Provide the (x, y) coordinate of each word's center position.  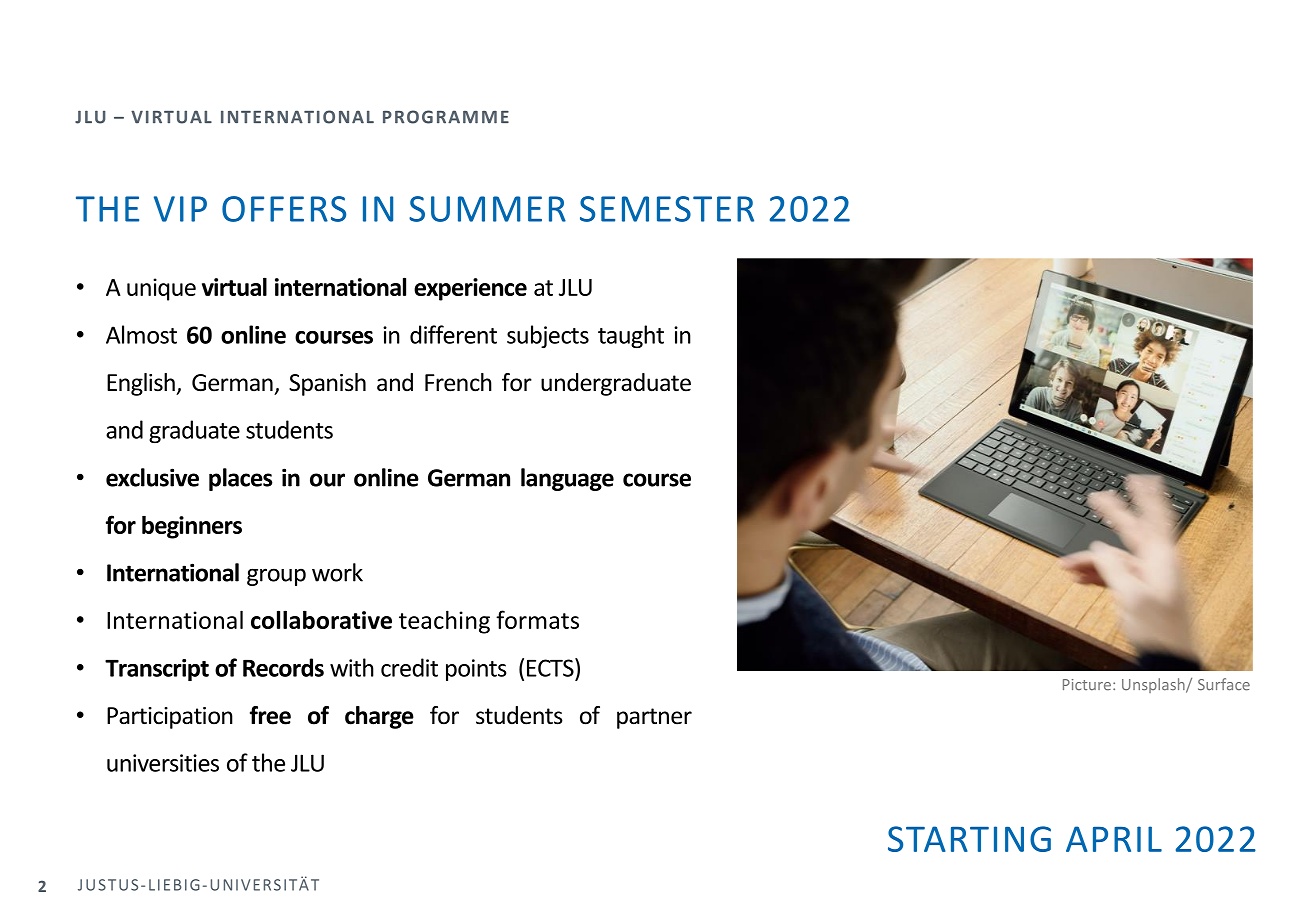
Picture (1088, 685)
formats (537, 619)
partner (654, 718)
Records (283, 667)
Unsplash (1154, 685)
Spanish (327, 384)
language (567, 479)
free (270, 715)
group (276, 577)
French (458, 382)
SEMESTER (667, 209)
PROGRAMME (446, 117)
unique (161, 289)
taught (631, 336)
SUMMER (487, 209)
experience (470, 289)
